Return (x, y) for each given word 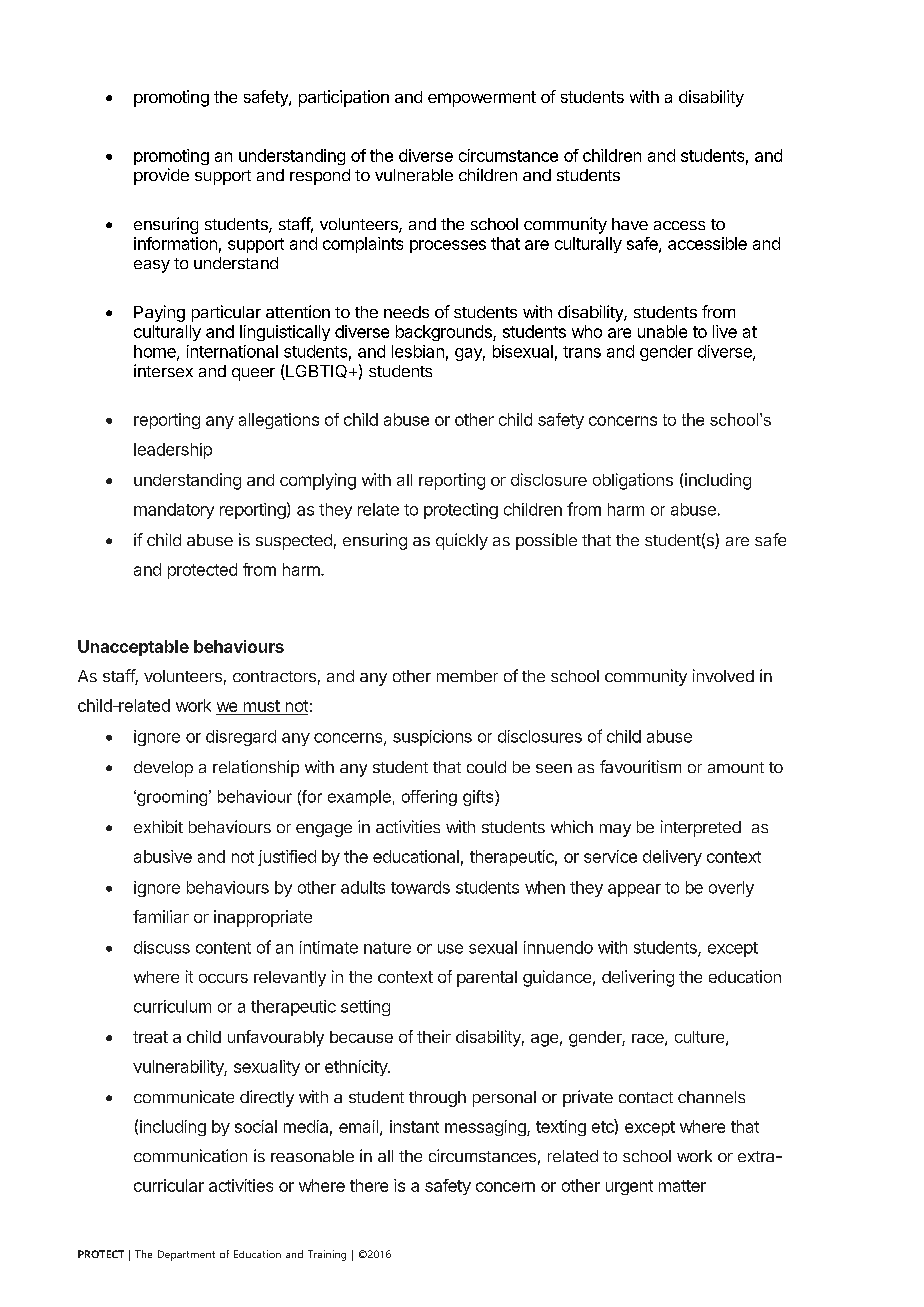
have (630, 224)
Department (186, 1255)
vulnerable (414, 175)
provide (161, 176)
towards (420, 887)
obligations (633, 481)
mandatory (174, 511)
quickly (462, 541)
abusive (163, 856)
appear (634, 890)
